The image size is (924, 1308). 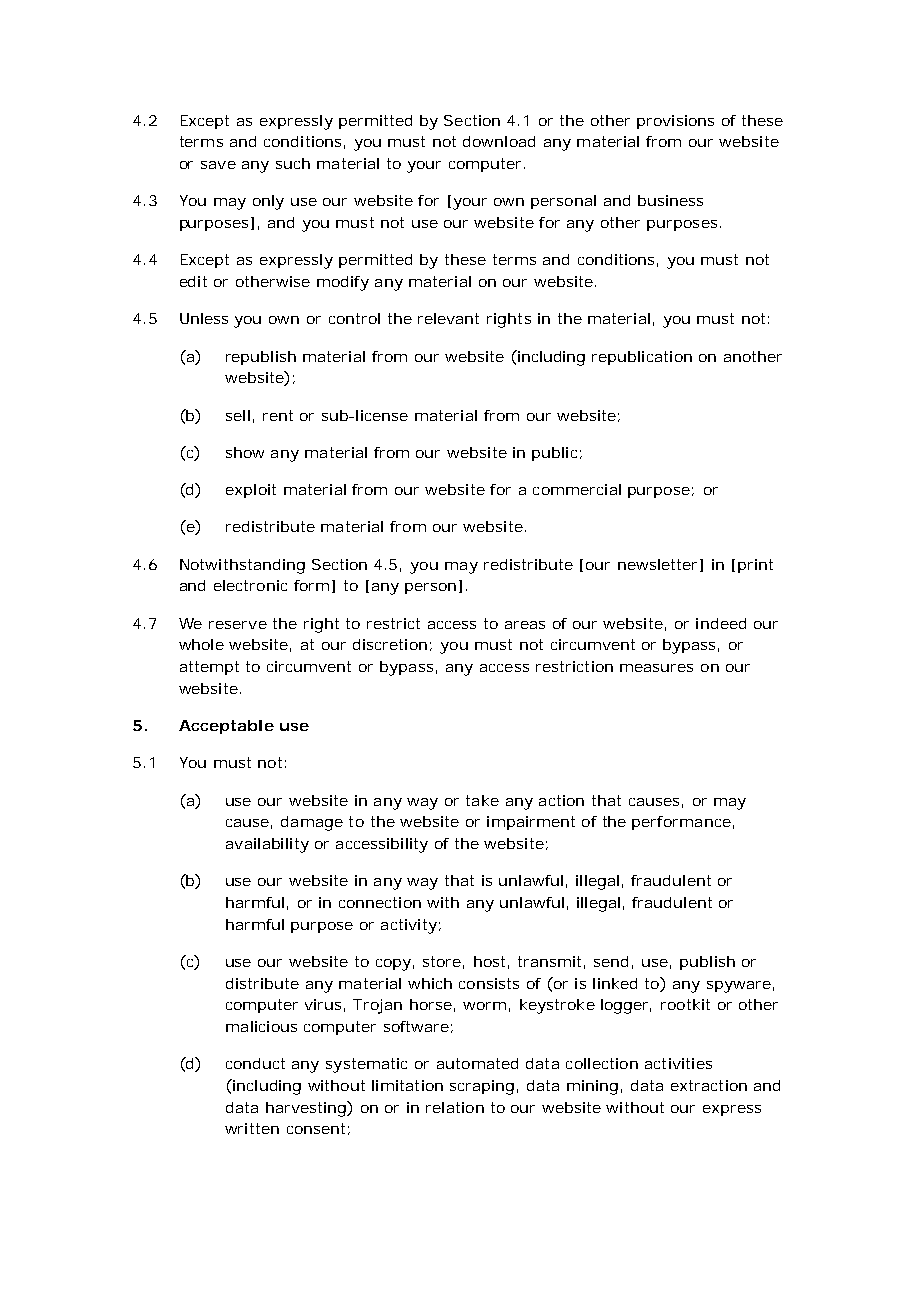 What do you see at coordinates (678, 1063) in the page?
I see `activities` at bounding box center [678, 1063].
